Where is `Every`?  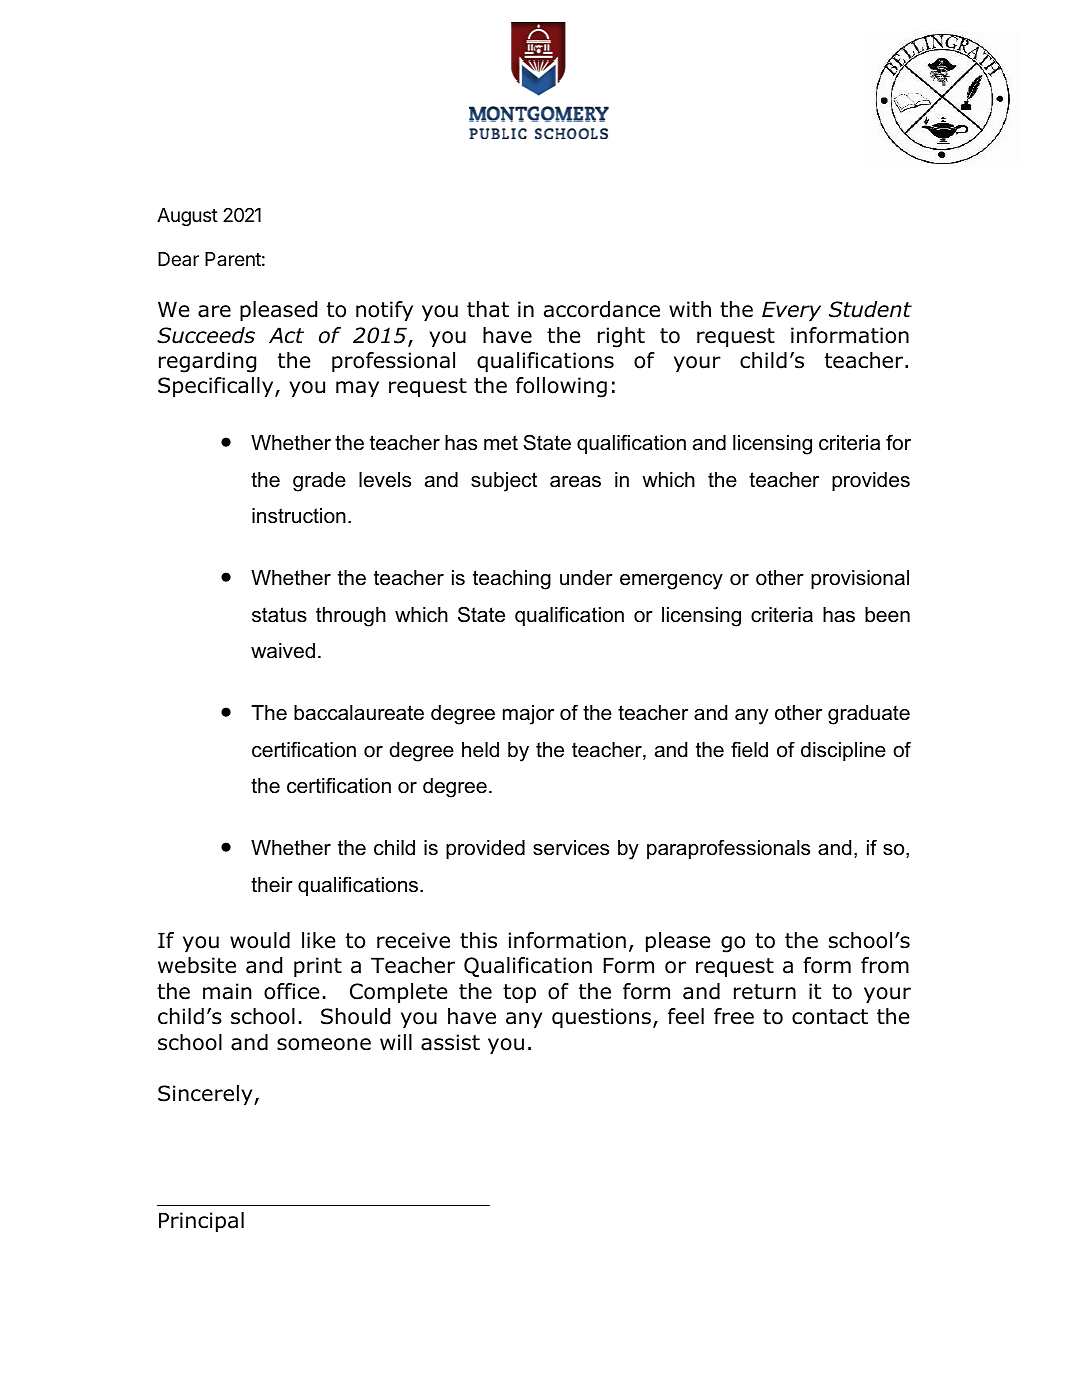
Every is located at coordinates (791, 311).
